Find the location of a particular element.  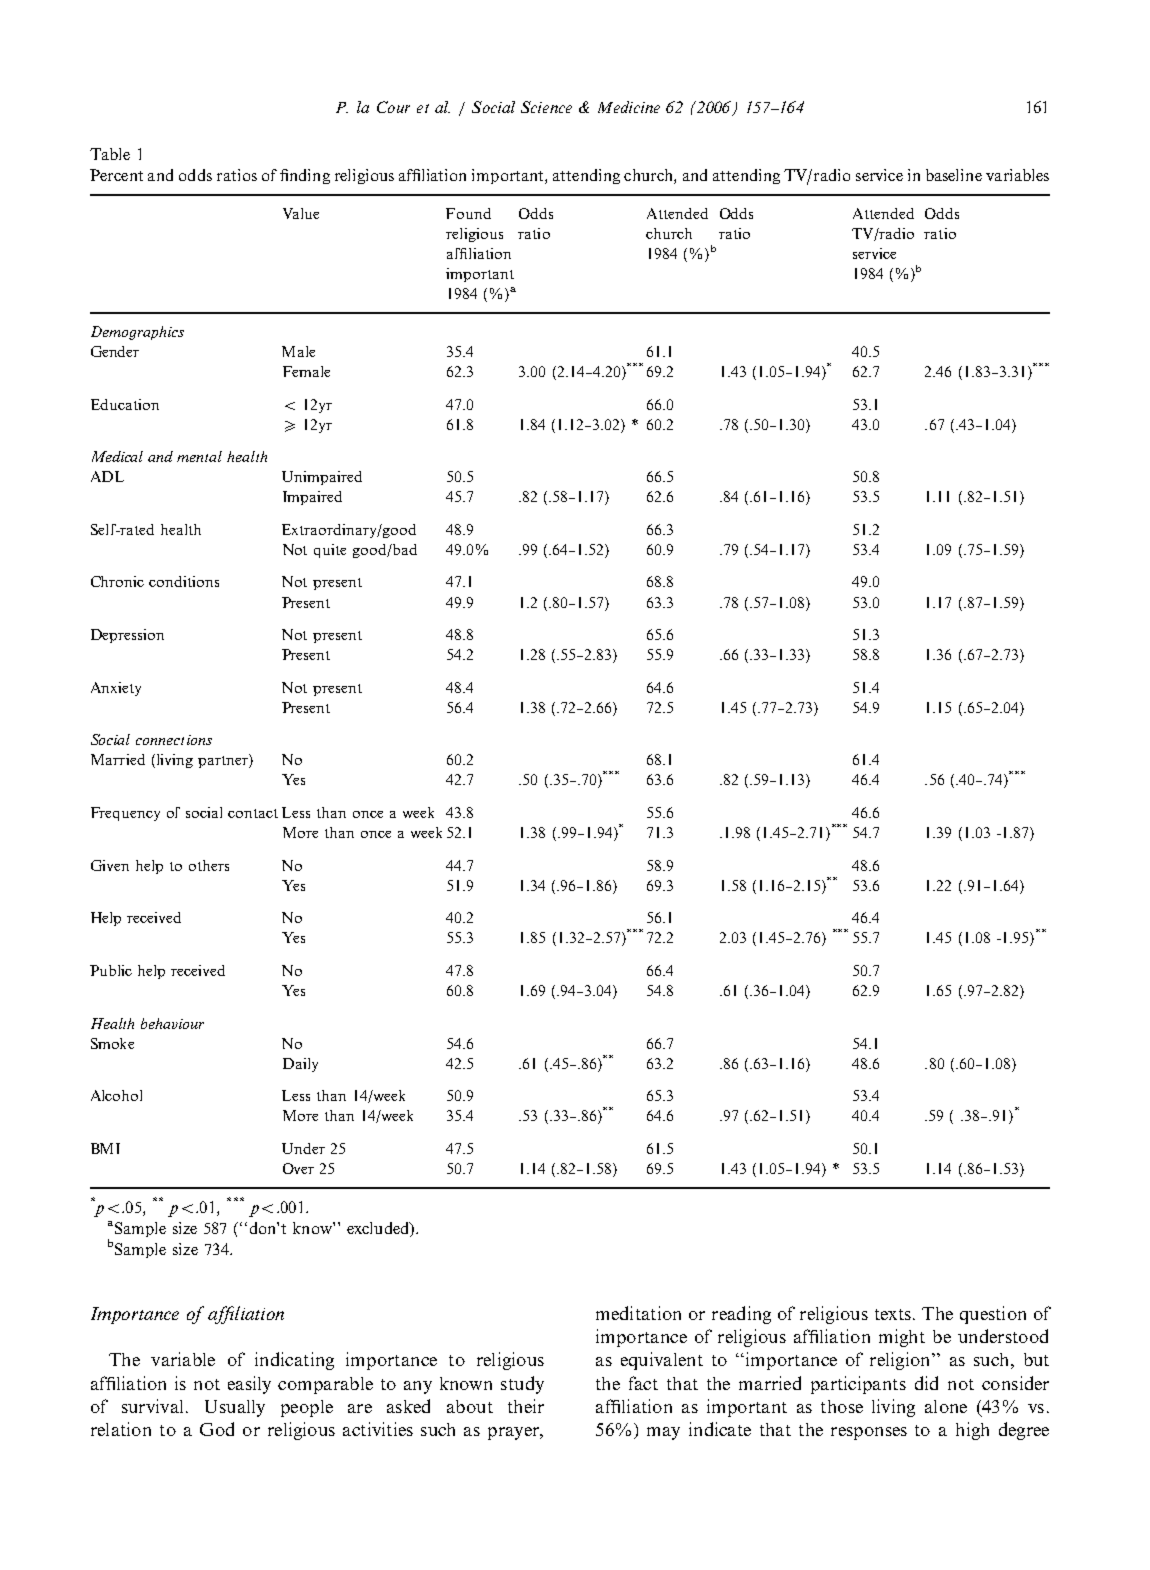

partner is located at coordinates (224, 761).
